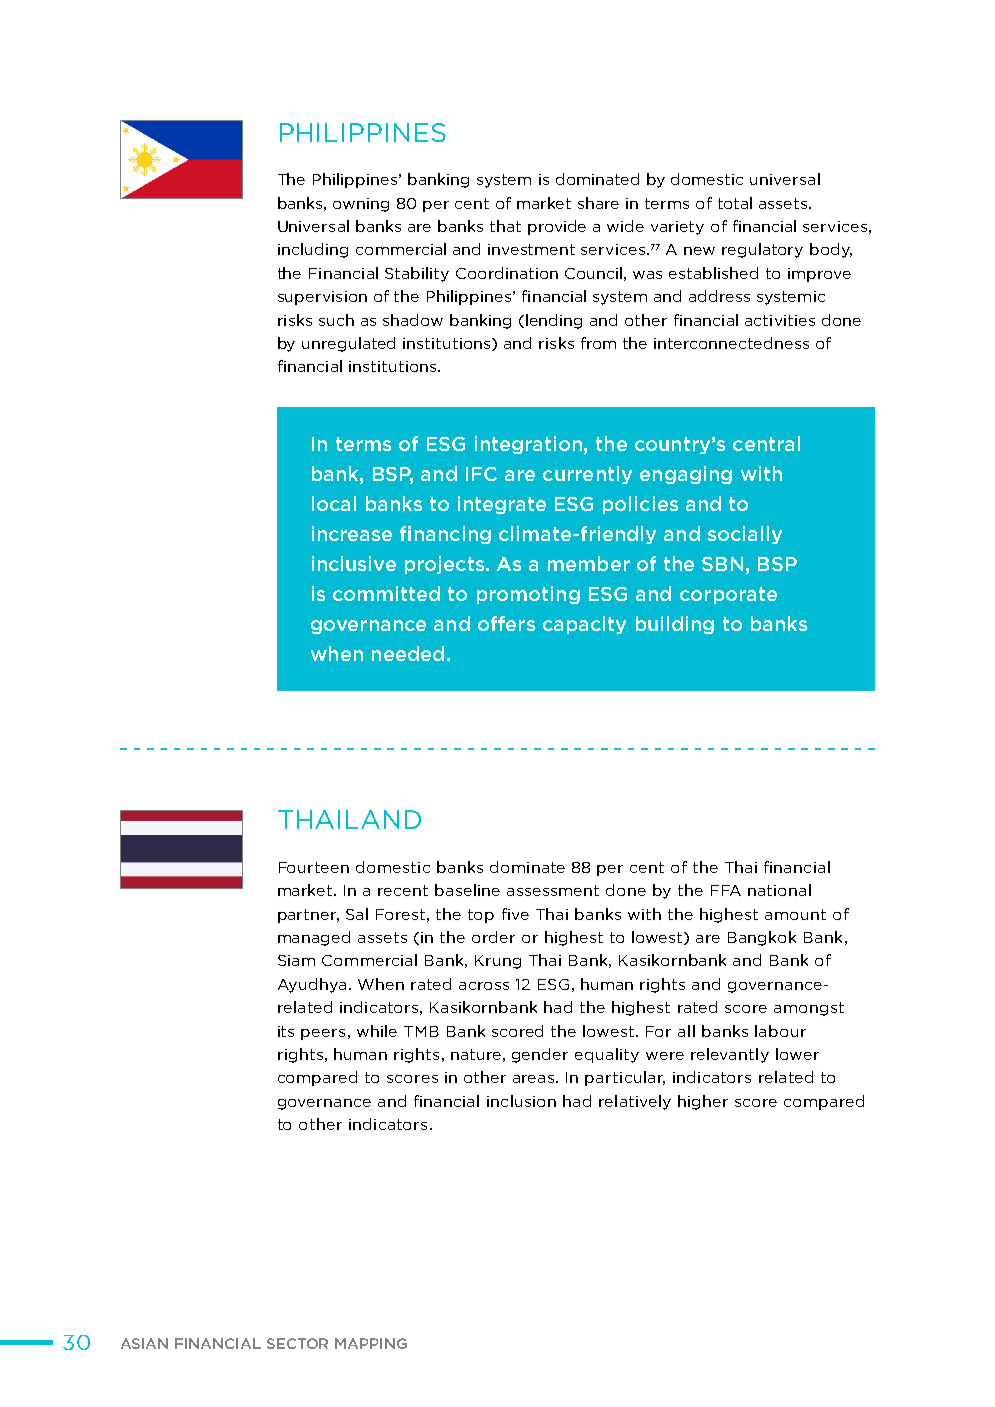 Image resolution: width=995 pixels, height=1407 pixels. I want to click on higher, so click(703, 1102).
